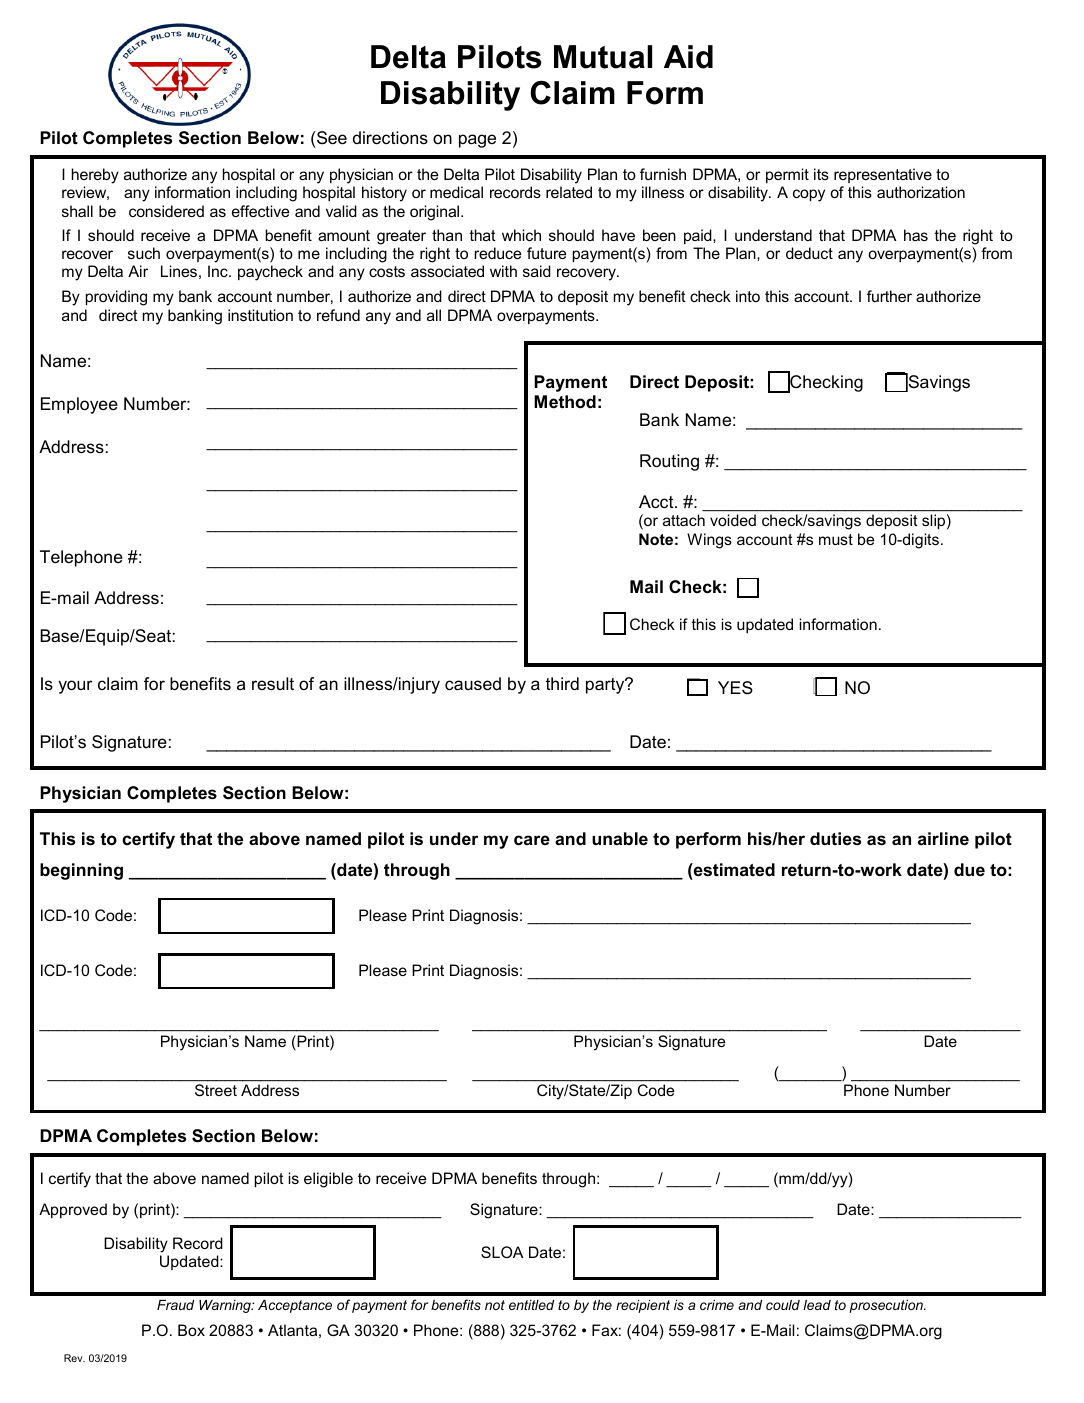  What do you see at coordinates (836, 539) in the screenshot?
I see `must` at bounding box center [836, 539].
